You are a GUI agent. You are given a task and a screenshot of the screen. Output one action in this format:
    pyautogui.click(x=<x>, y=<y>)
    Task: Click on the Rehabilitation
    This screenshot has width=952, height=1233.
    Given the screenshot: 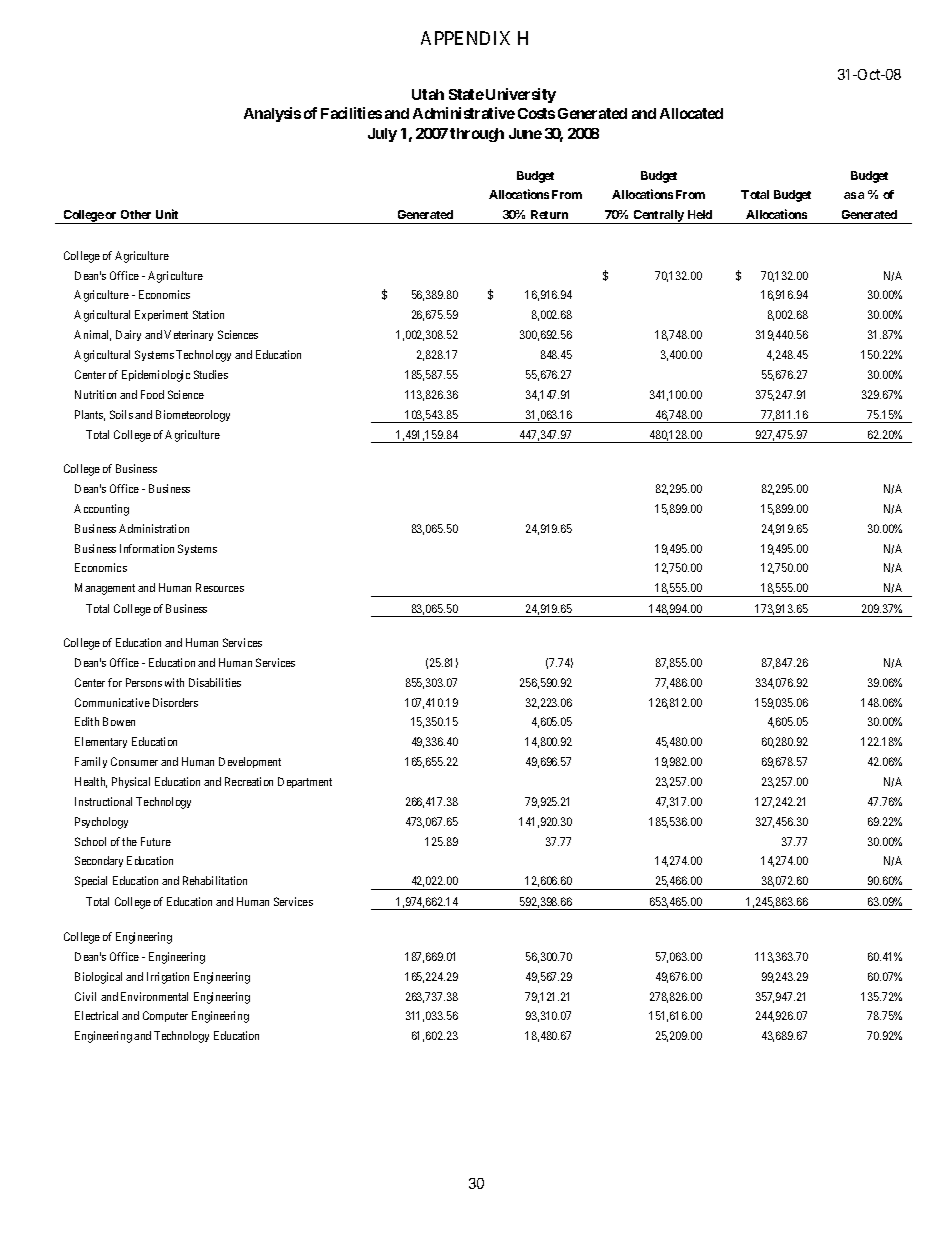 What is the action you would take?
    pyautogui.click(x=215, y=880)
